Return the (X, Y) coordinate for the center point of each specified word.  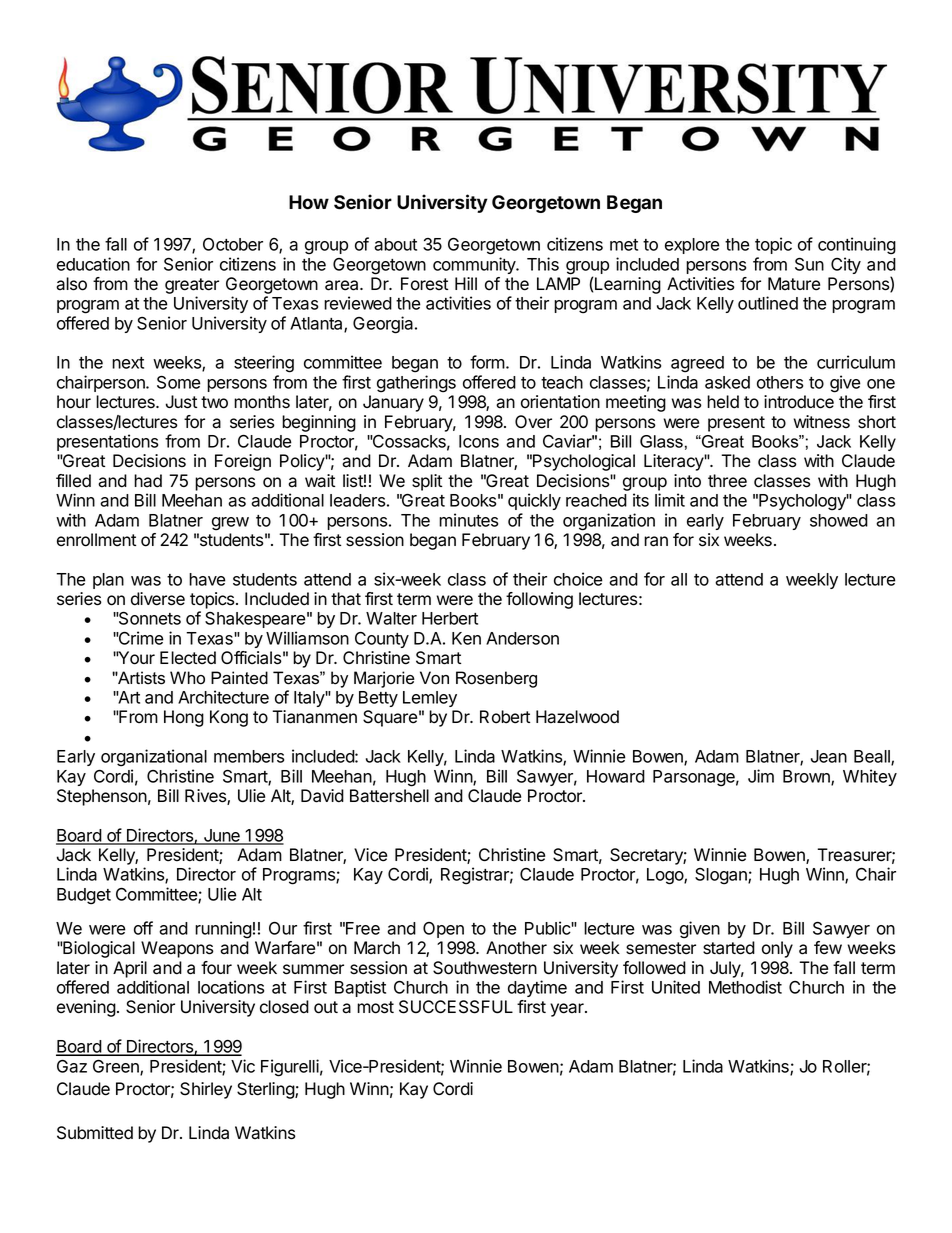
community (475, 265)
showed (839, 520)
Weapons (177, 949)
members (249, 756)
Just (181, 402)
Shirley (206, 1090)
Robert (505, 717)
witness (821, 422)
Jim (761, 776)
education (93, 264)
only (777, 949)
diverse (158, 599)
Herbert (450, 618)
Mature (794, 284)
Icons (479, 441)
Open (443, 930)
